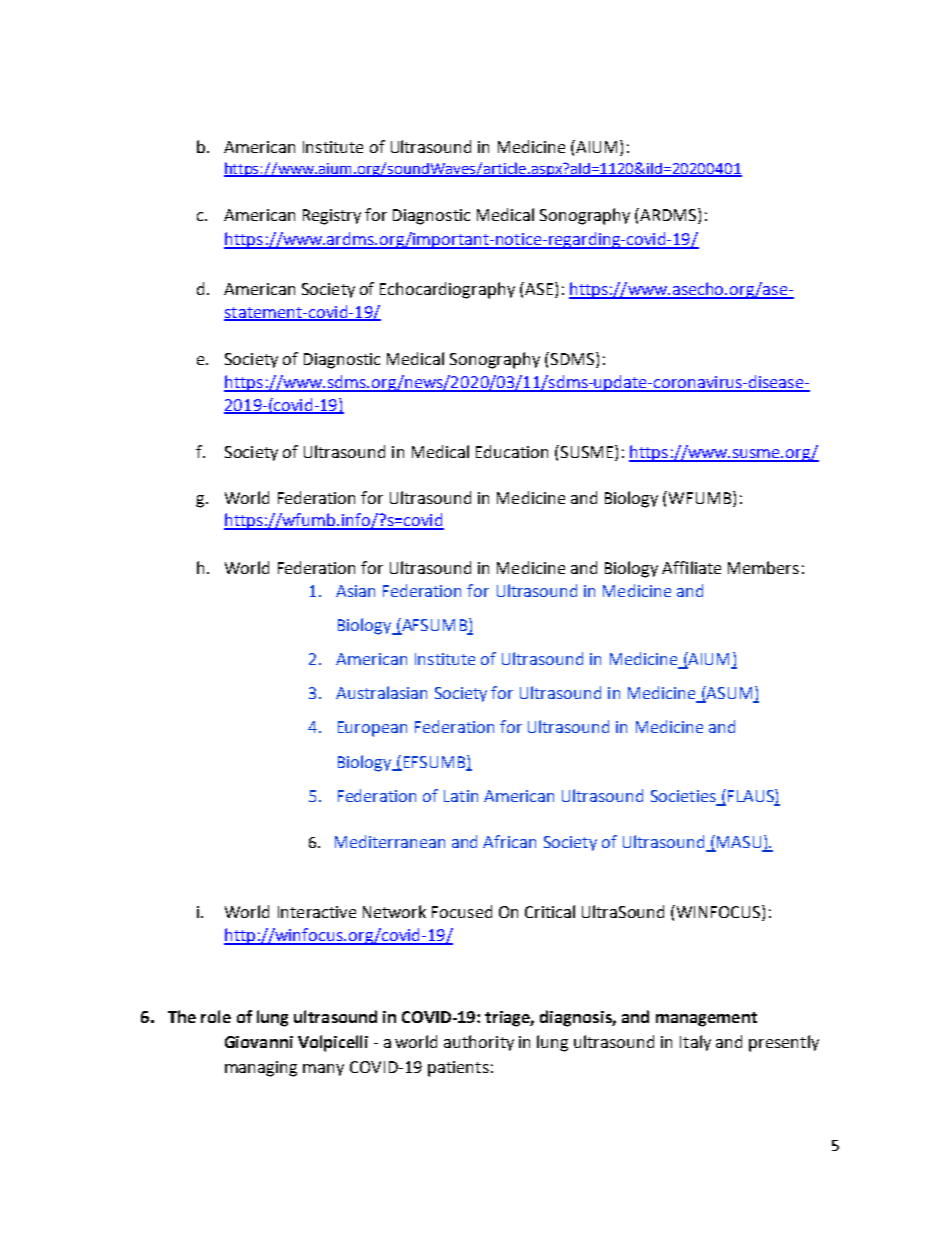 The width and height of the screenshot is (952, 1233). Describe the element at coordinates (683, 796) in the screenshot. I see `Societies` at that location.
